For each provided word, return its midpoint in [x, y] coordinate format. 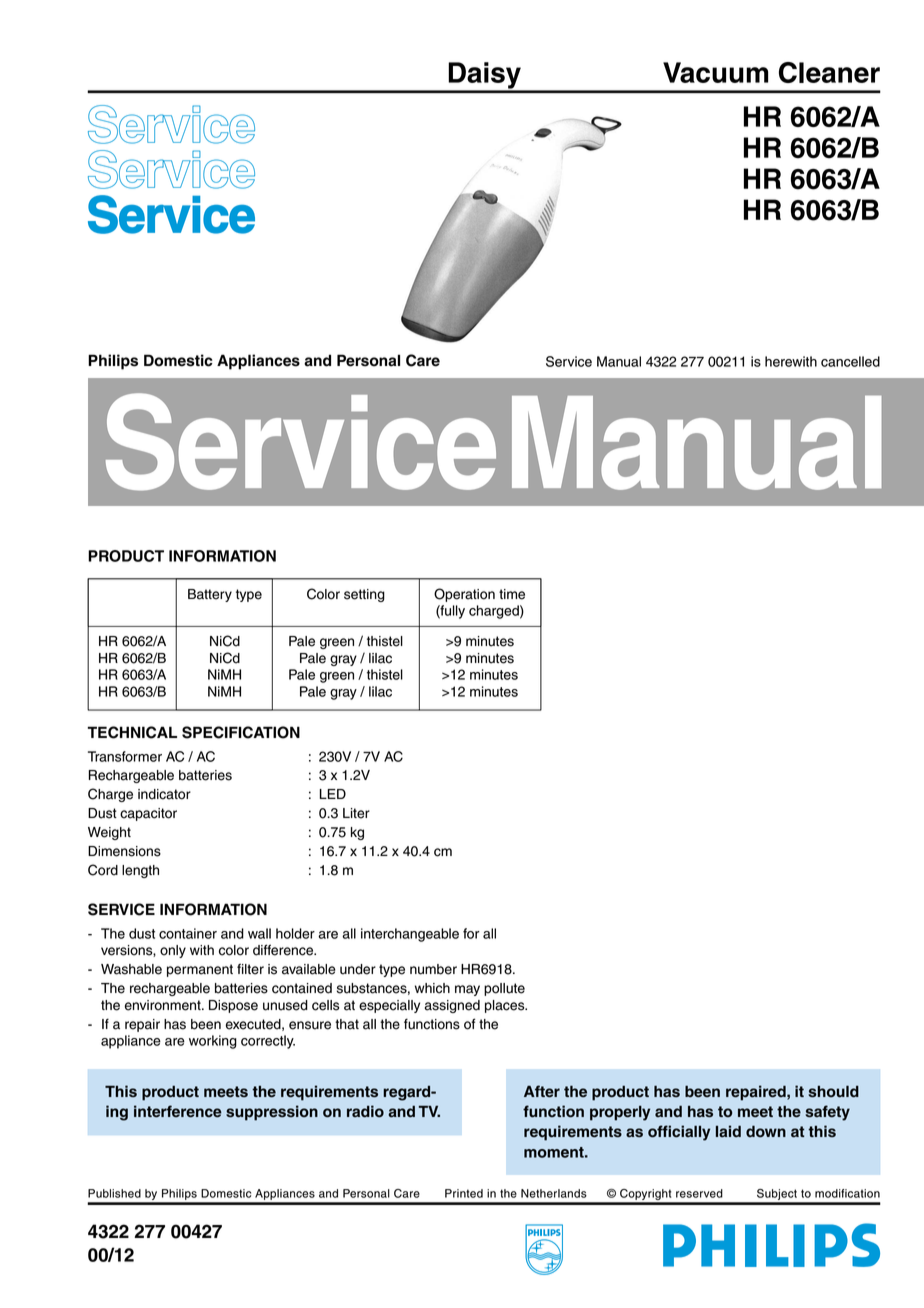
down [766, 1131]
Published [114, 1193]
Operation [464, 595]
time [512, 594]
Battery [210, 595]
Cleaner [829, 72]
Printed [464, 1193]
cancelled [850, 361]
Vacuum [715, 72]
